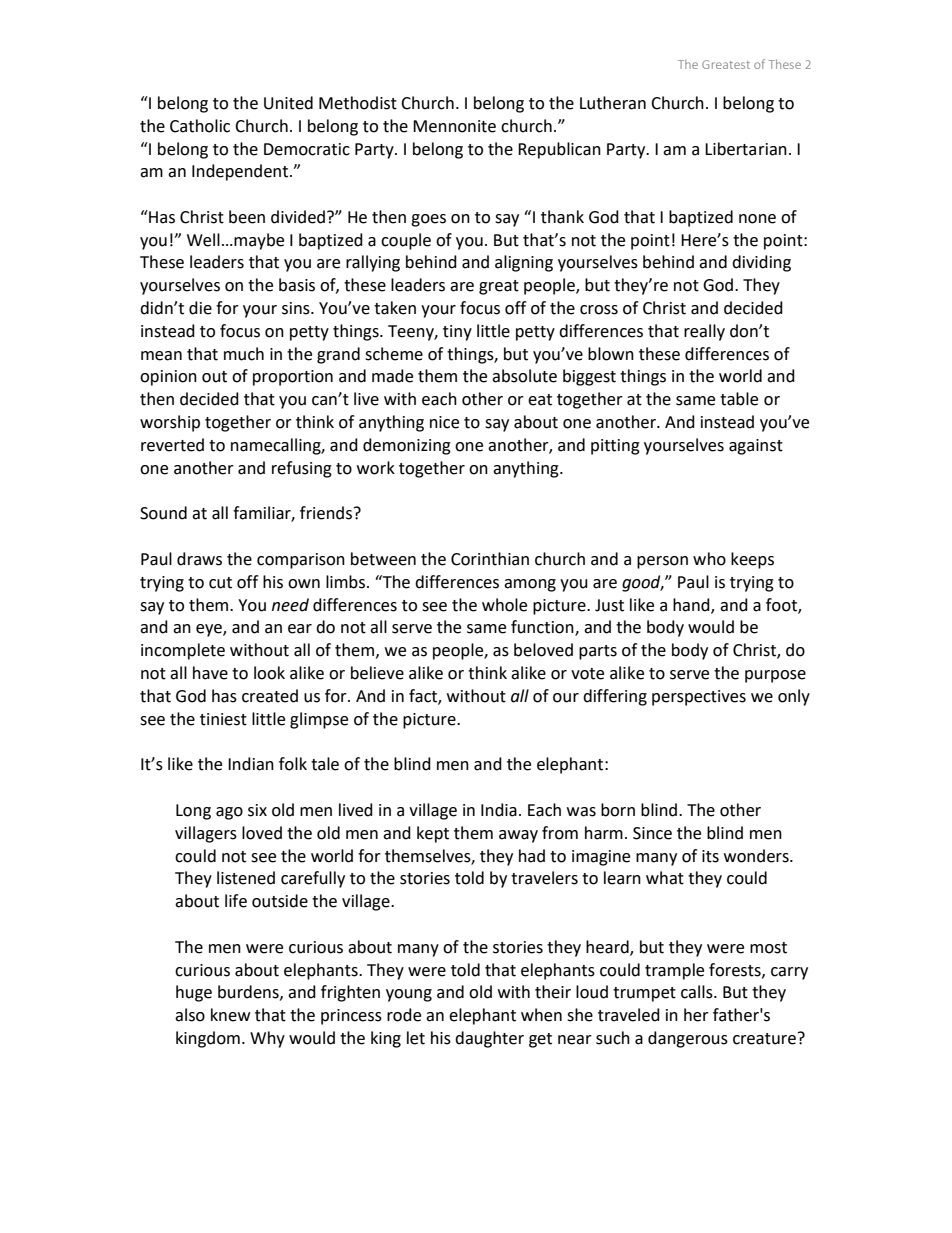 This screenshot has width=952, height=1233. What do you see at coordinates (454, 126) in the screenshot?
I see `Mennonite` at bounding box center [454, 126].
